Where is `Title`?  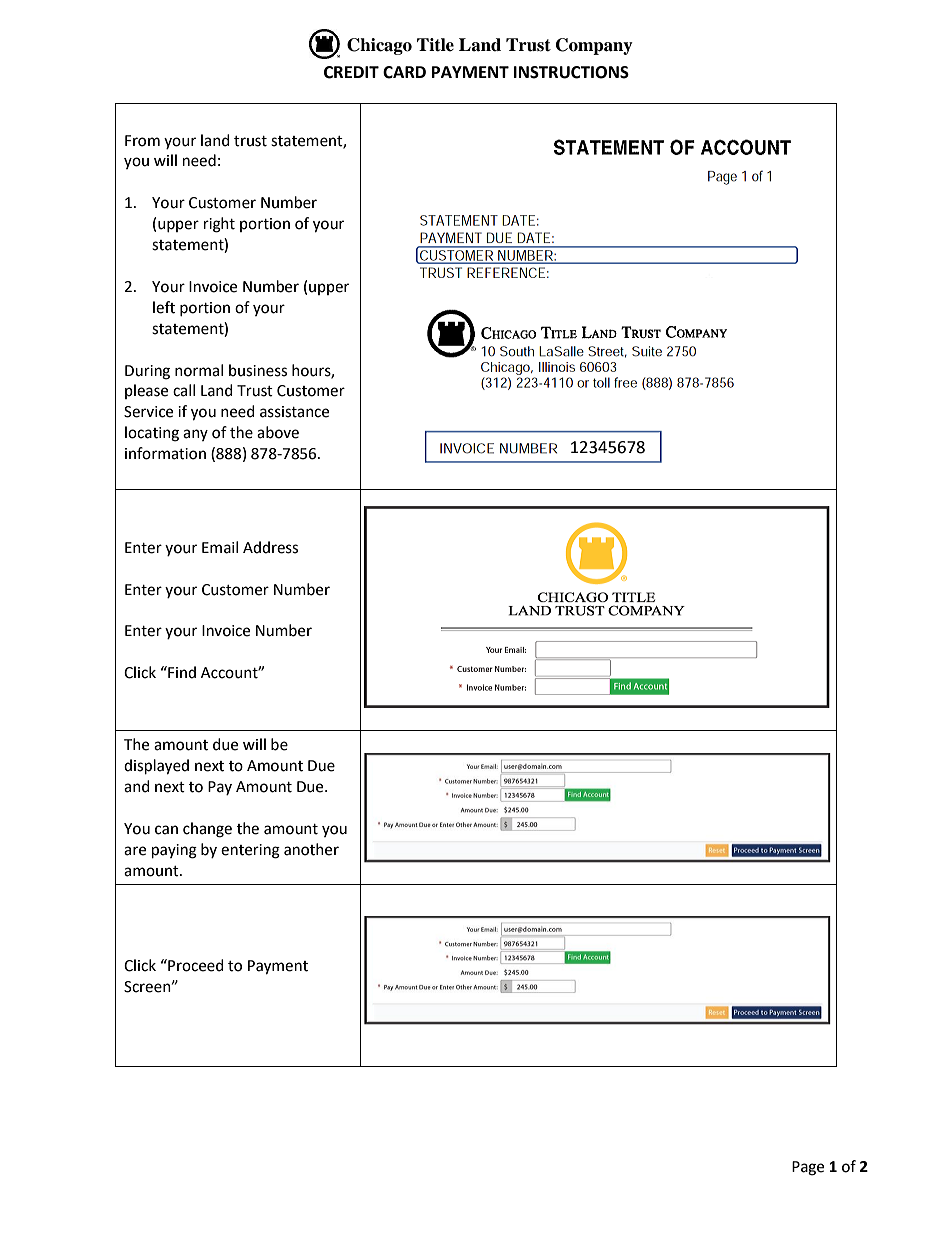
Title is located at coordinates (435, 45).
